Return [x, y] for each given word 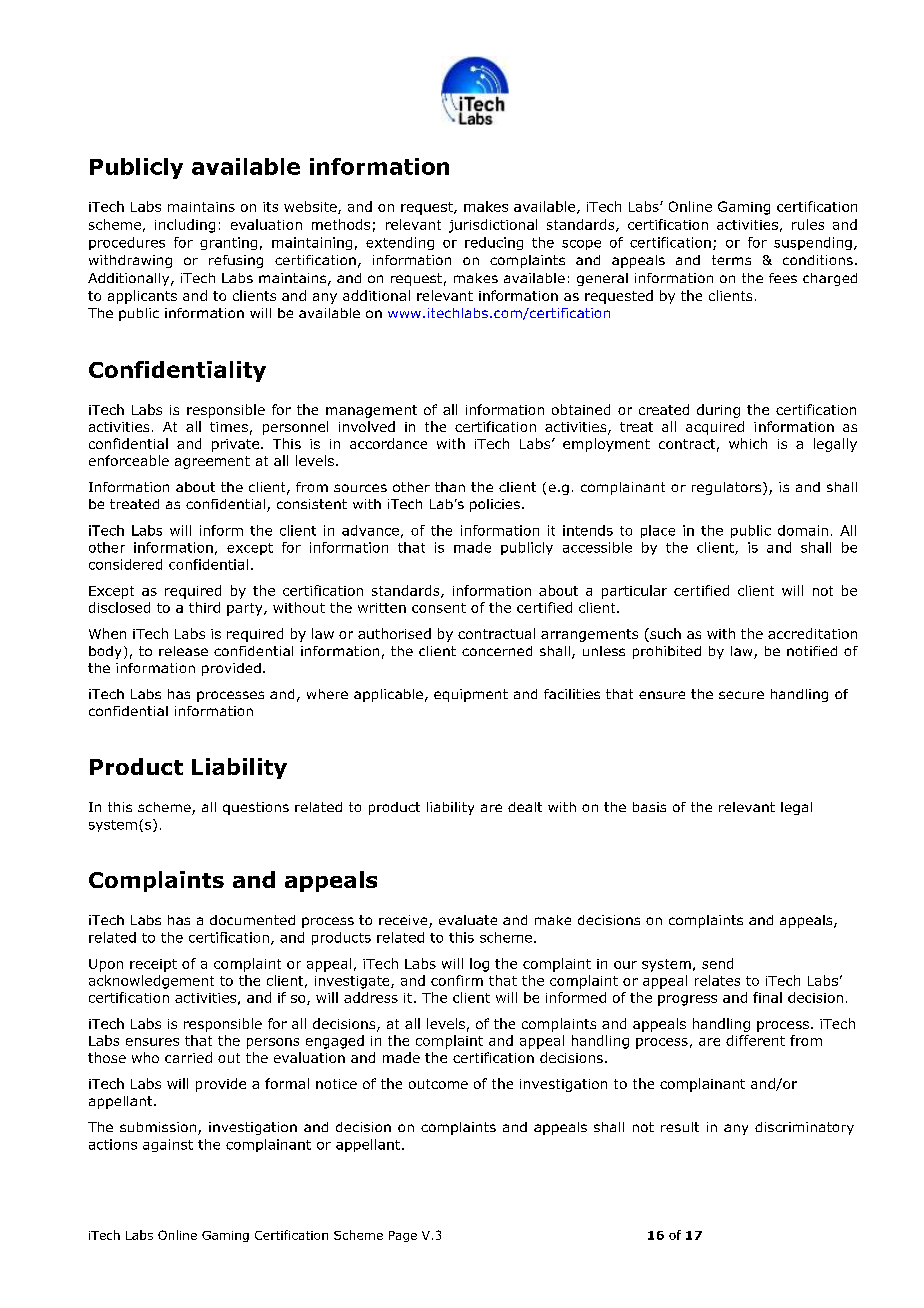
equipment [471, 695]
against [168, 1145]
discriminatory [804, 1128]
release [183, 651]
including [185, 226]
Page [403, 1236]
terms [731, 260]
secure [741, 695]
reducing [494, 243]
